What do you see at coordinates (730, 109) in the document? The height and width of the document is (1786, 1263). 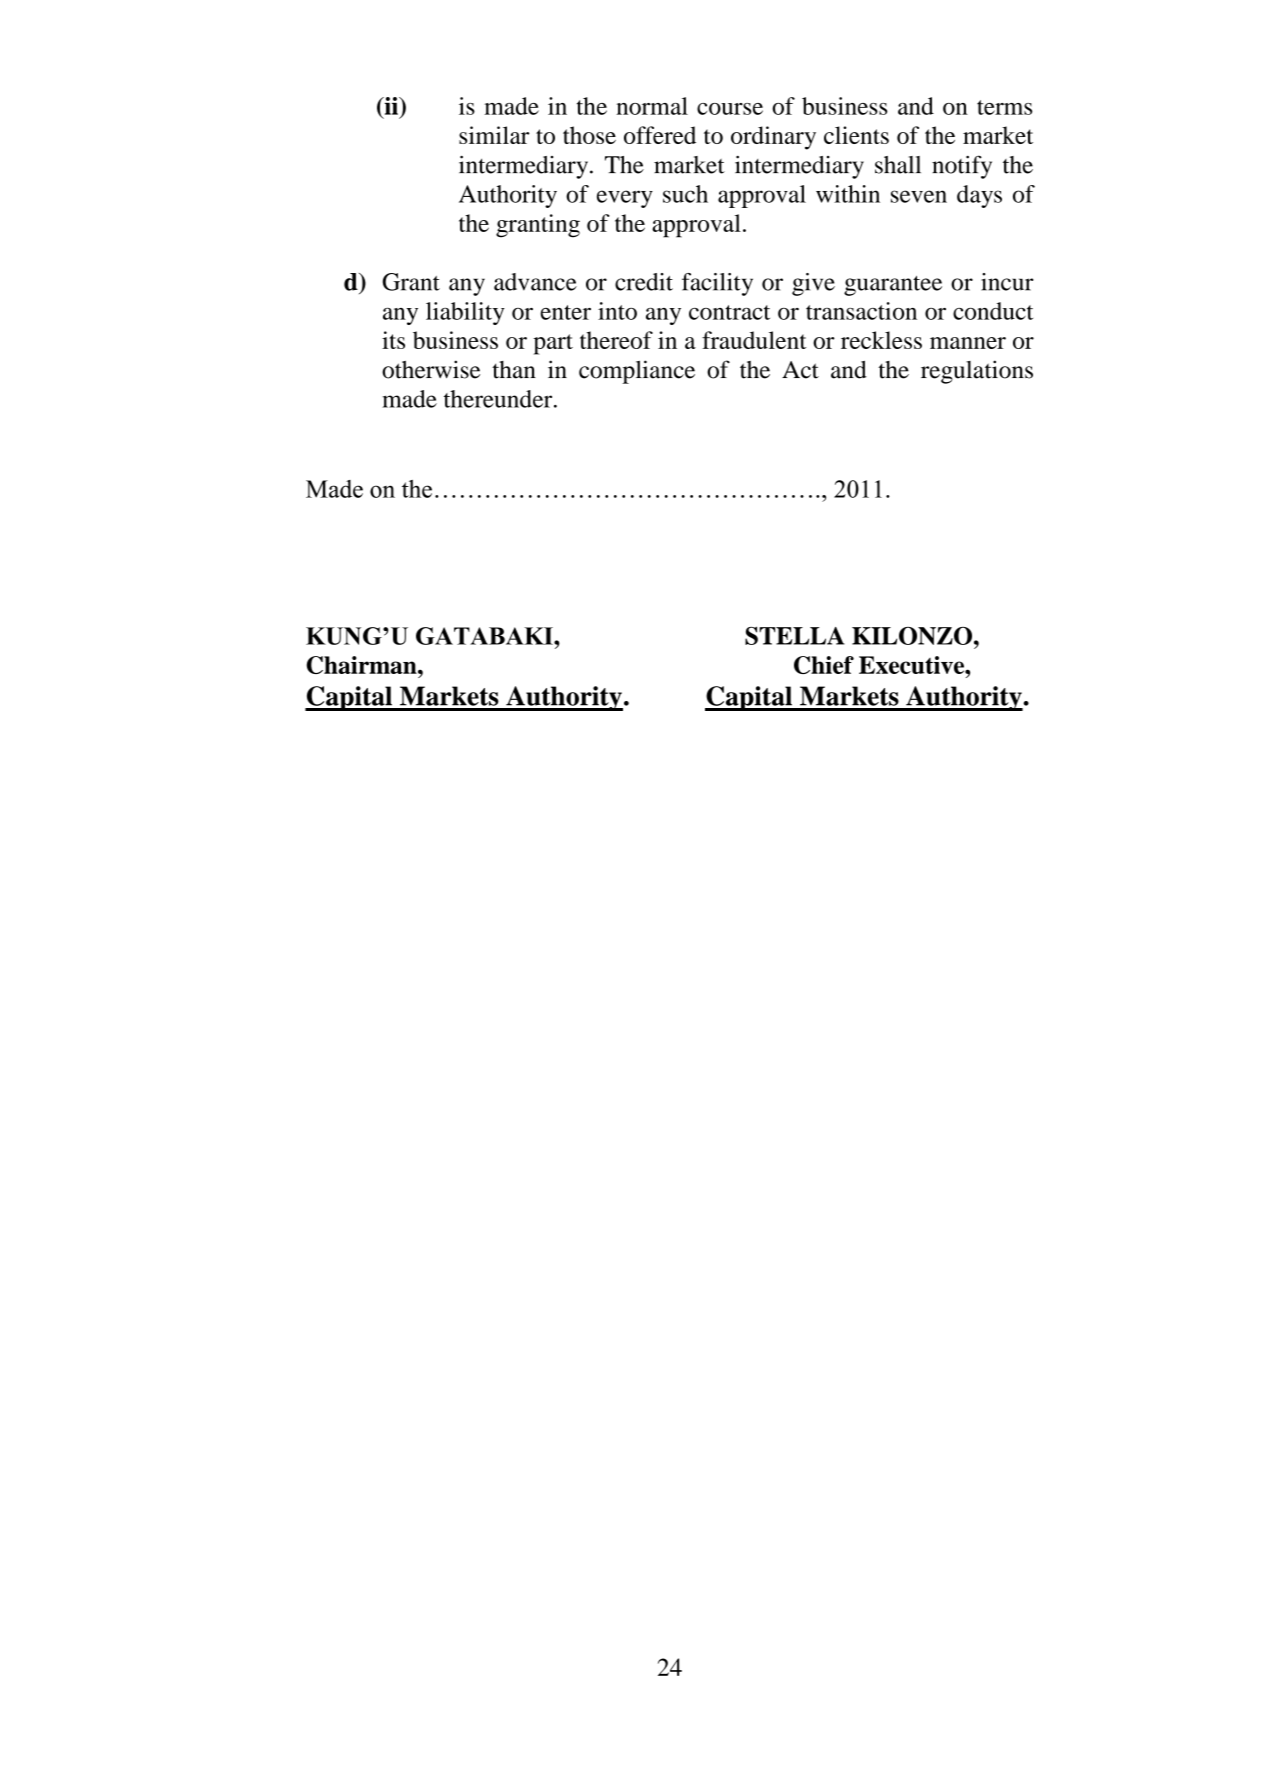 I see `course` at bounding box center [730, 109].
